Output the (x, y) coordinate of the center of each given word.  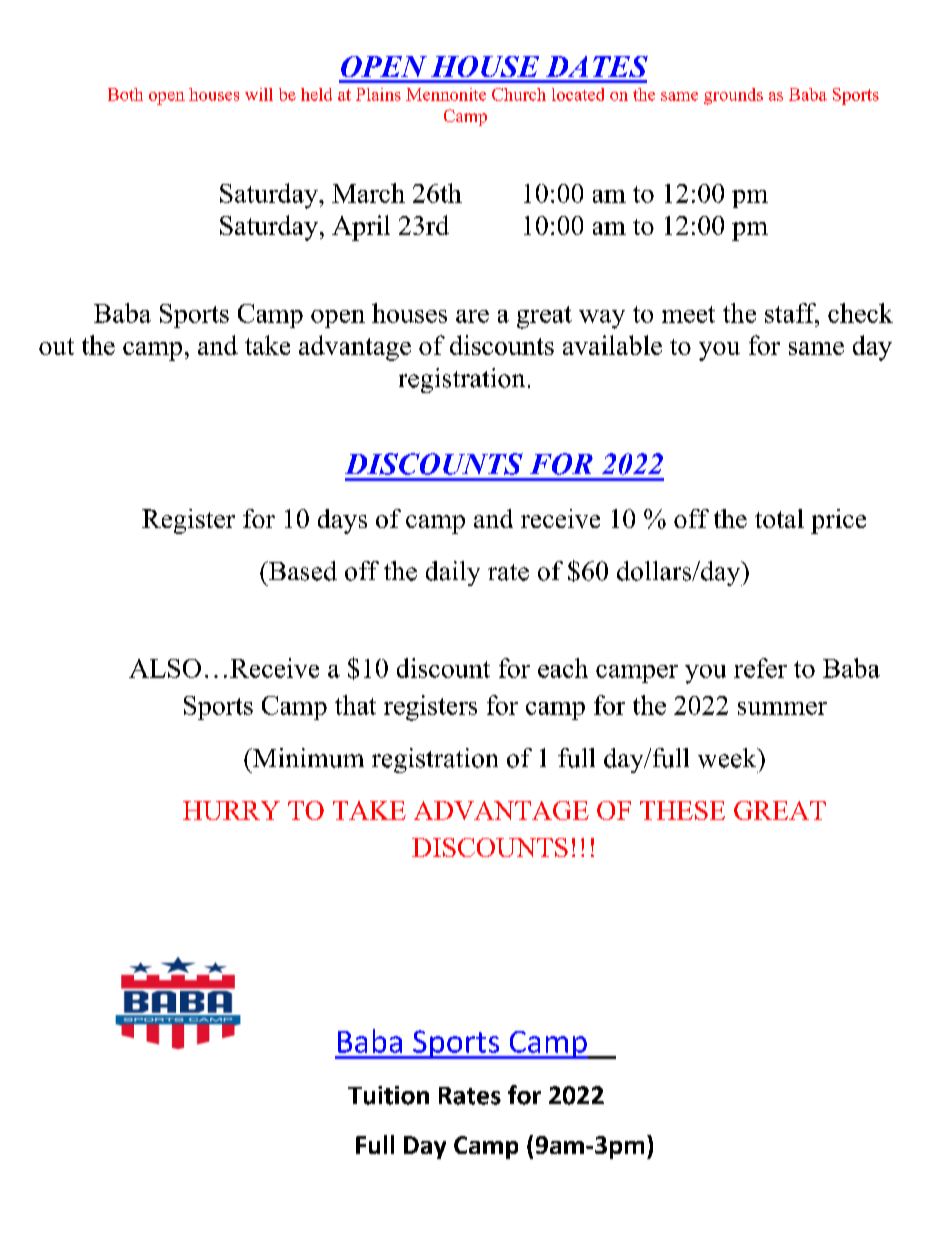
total (779, 518)
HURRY (231, 810)
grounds (733, 96)
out (56, 346)
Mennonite (446, 94)
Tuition (388, 1095)
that (355, 705)
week (728, 758)
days (342, 521)
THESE (682, 810)
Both (125, 94)
